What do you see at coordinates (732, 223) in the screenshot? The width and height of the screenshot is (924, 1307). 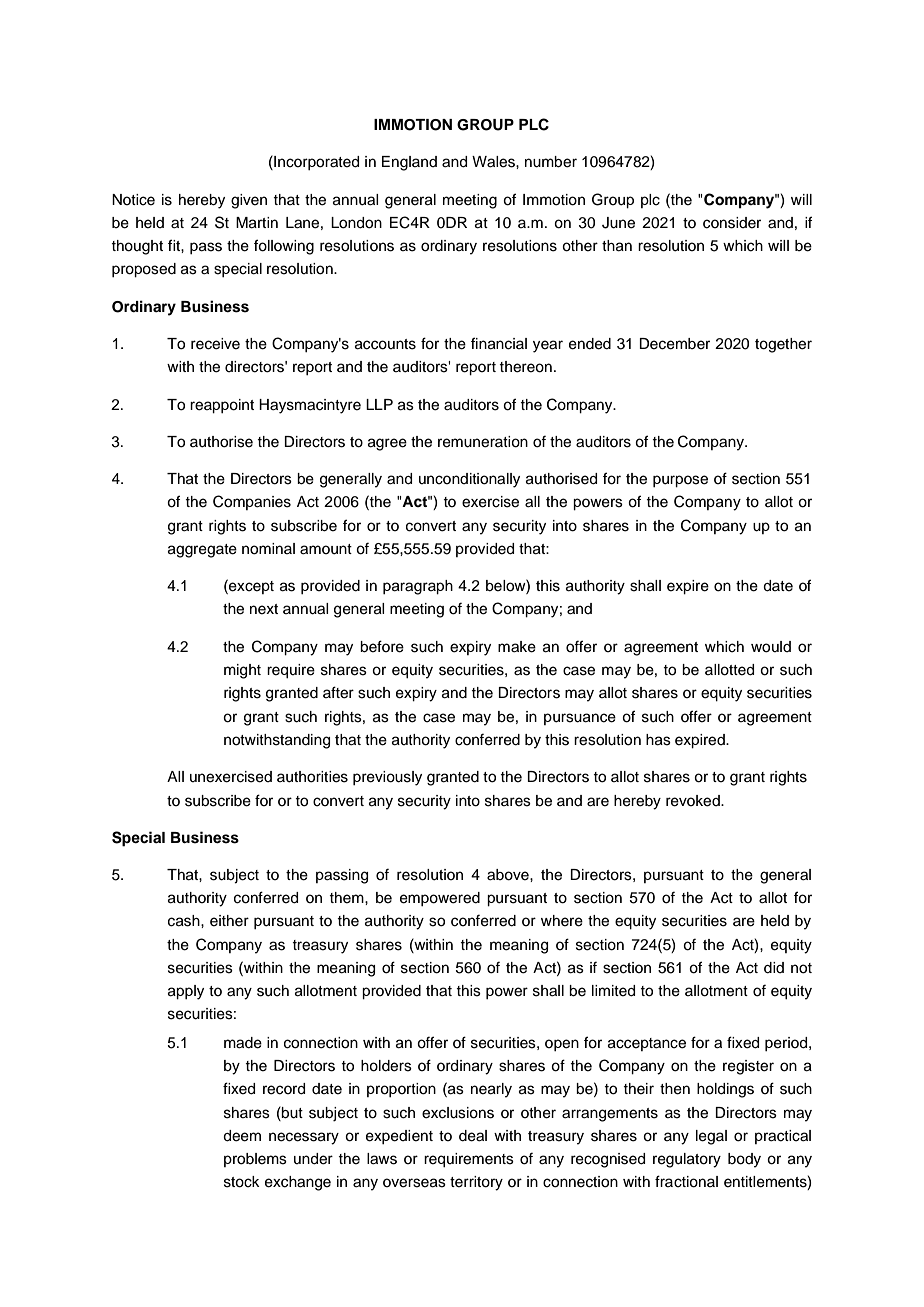 I see `consider` at bounding box center [732, 223].
